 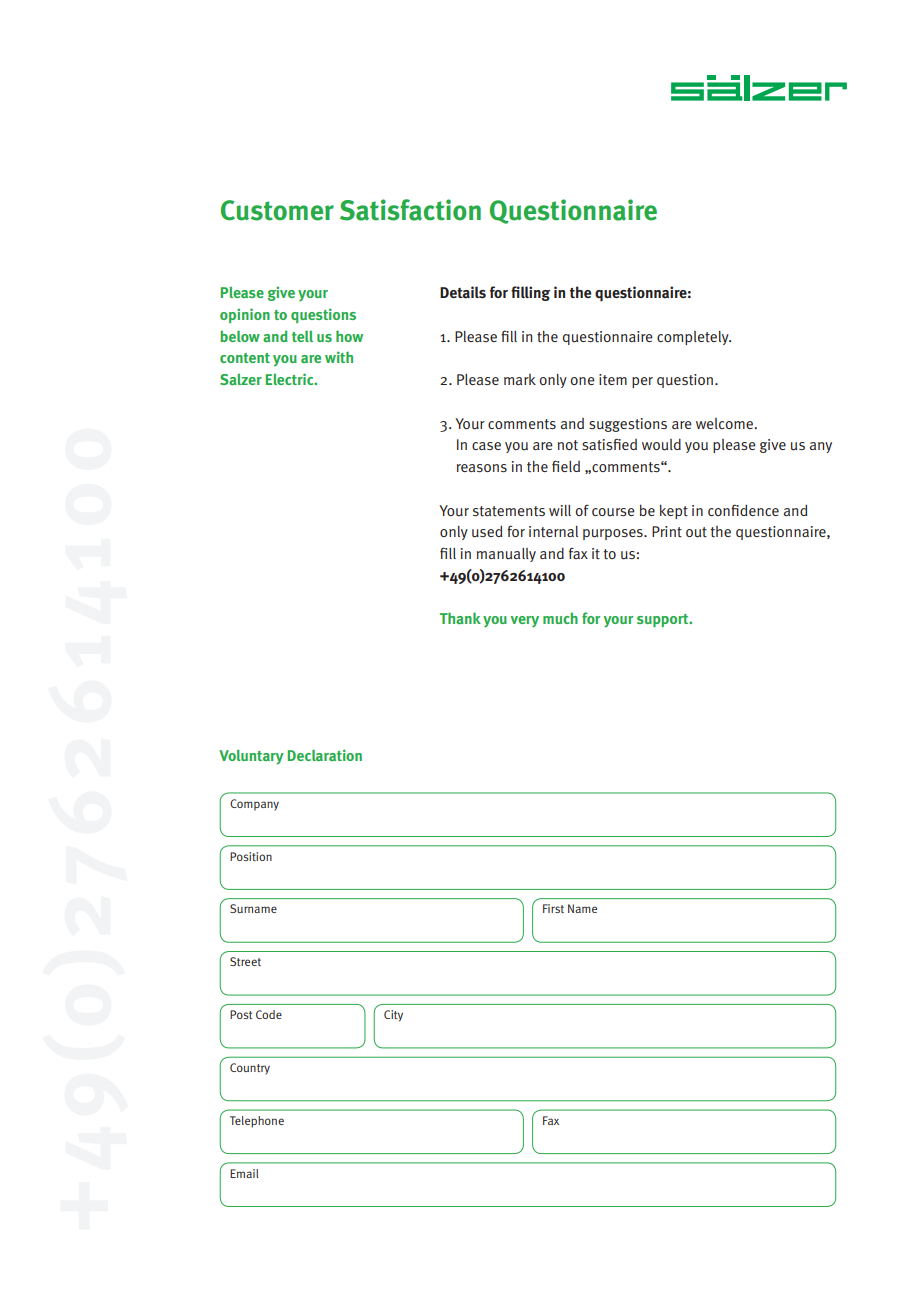 What do you see at coordinates (257, 1122) in the screenshot?
I see `Telephone` at bounding box center [257, 1122].
